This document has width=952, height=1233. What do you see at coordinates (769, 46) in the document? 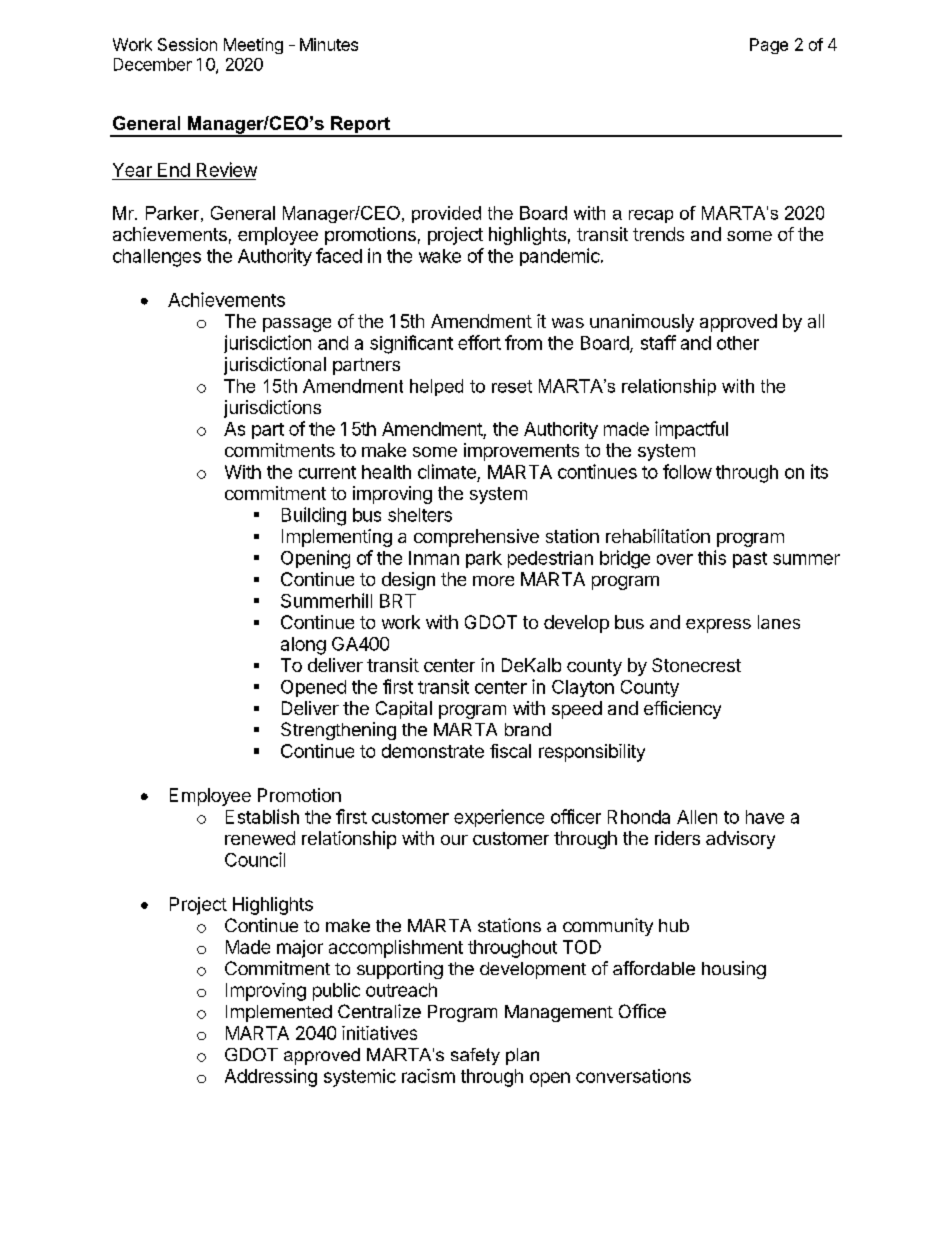
I see `Page` at bounding box center [769, 46].
